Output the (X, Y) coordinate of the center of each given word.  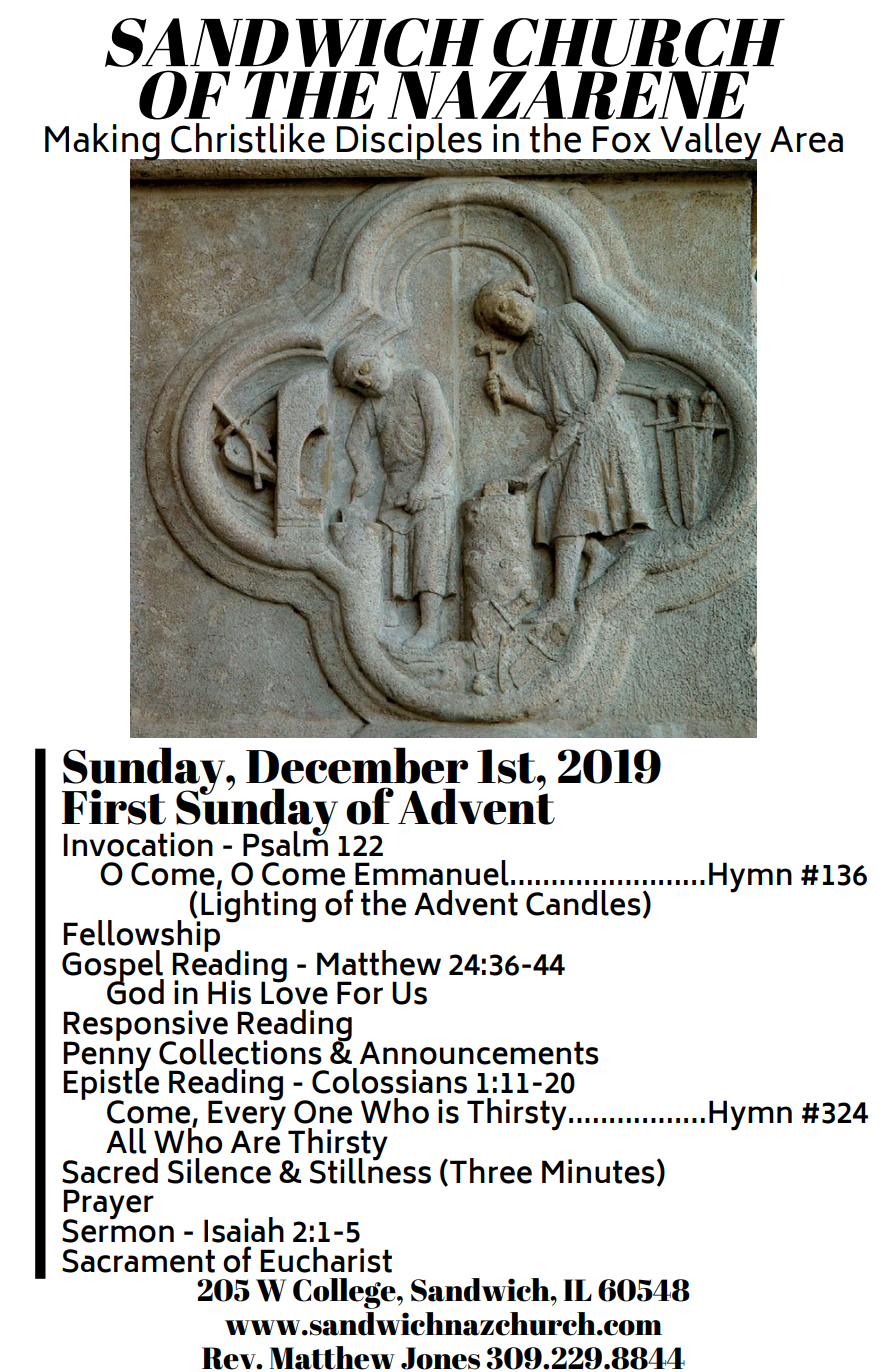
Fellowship (141, 935)
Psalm (285, 842)
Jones (440, 1358)
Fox (622, 139)
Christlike (248, 138)
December (357, 765)
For (360, 993)
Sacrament (138, 1261)
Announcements (479, 1053)
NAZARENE (568, 95)
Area (806, 139)
